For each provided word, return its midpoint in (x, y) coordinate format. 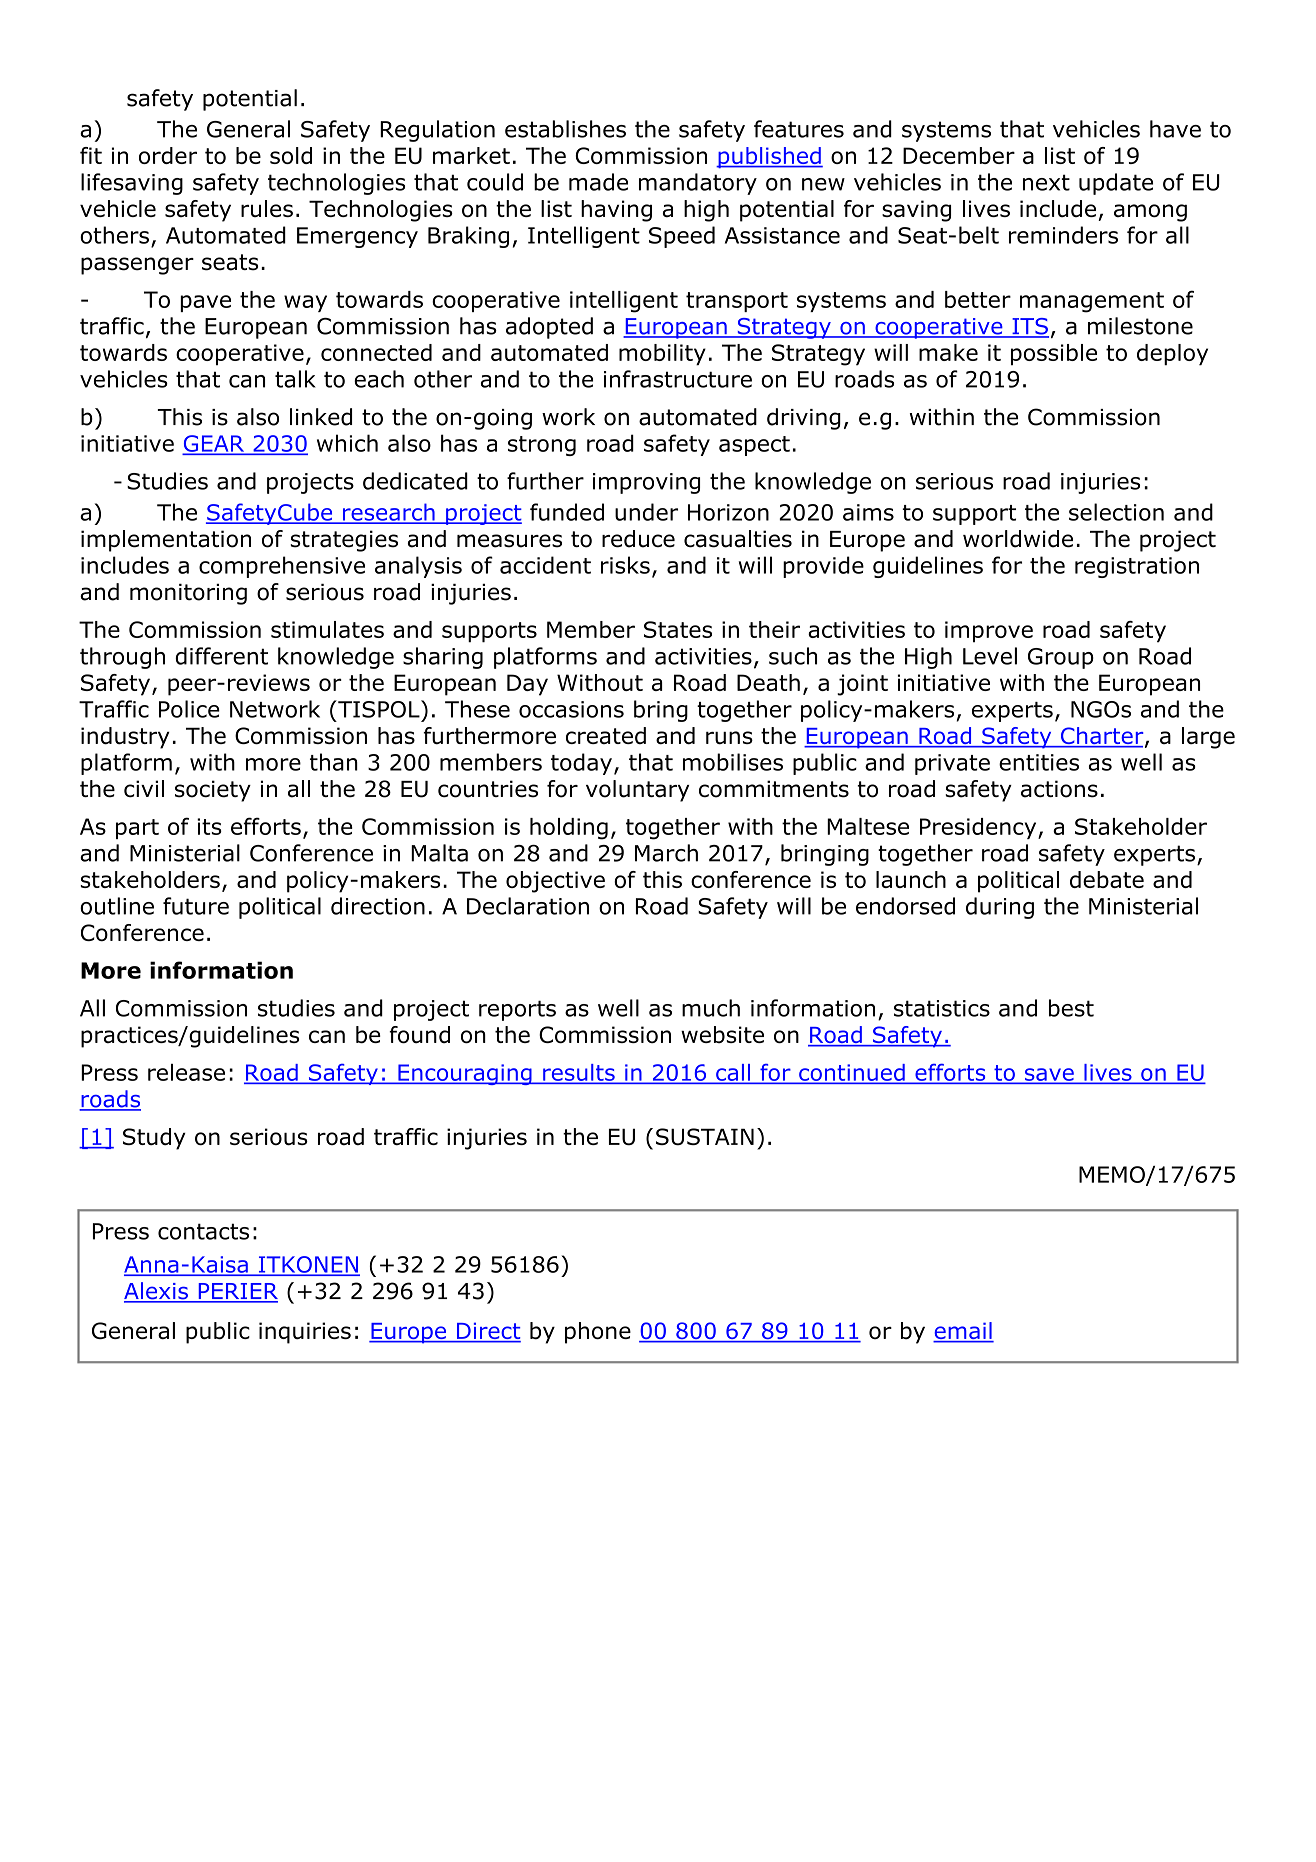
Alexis (157, 1292)
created (606, 735)
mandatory (698, 184)
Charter (1102, 737)
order (168, 155)
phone (598, 1333)
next (1046, 182)
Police (189, 709)
